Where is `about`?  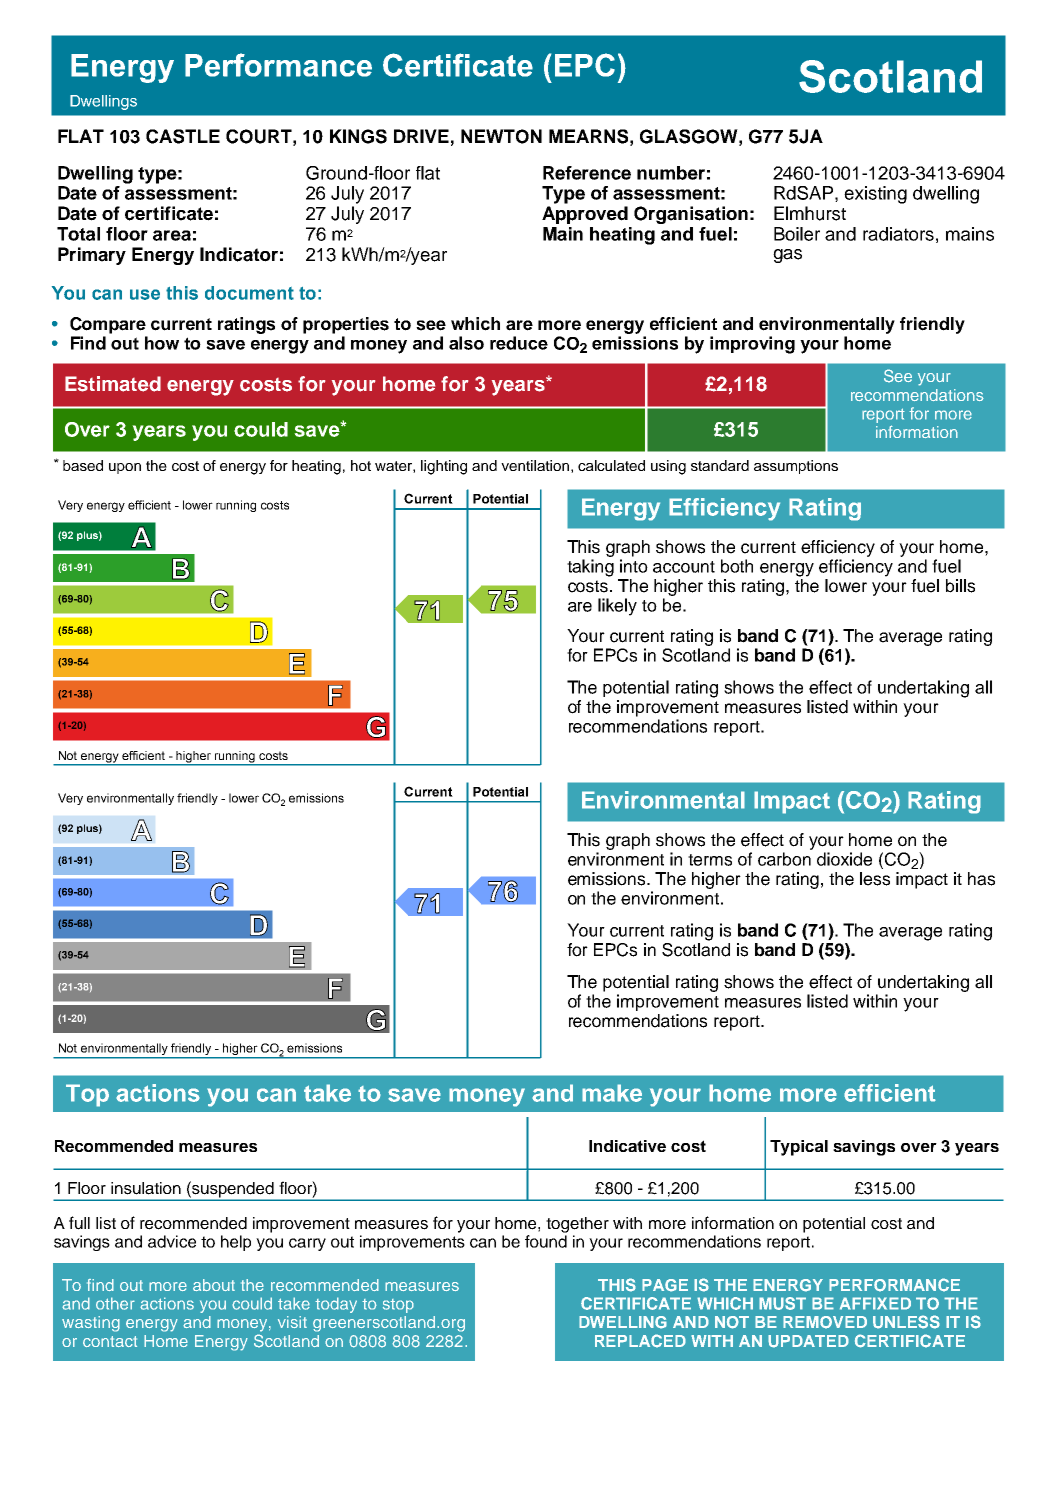
about is located at coordinates (214, 1285).
